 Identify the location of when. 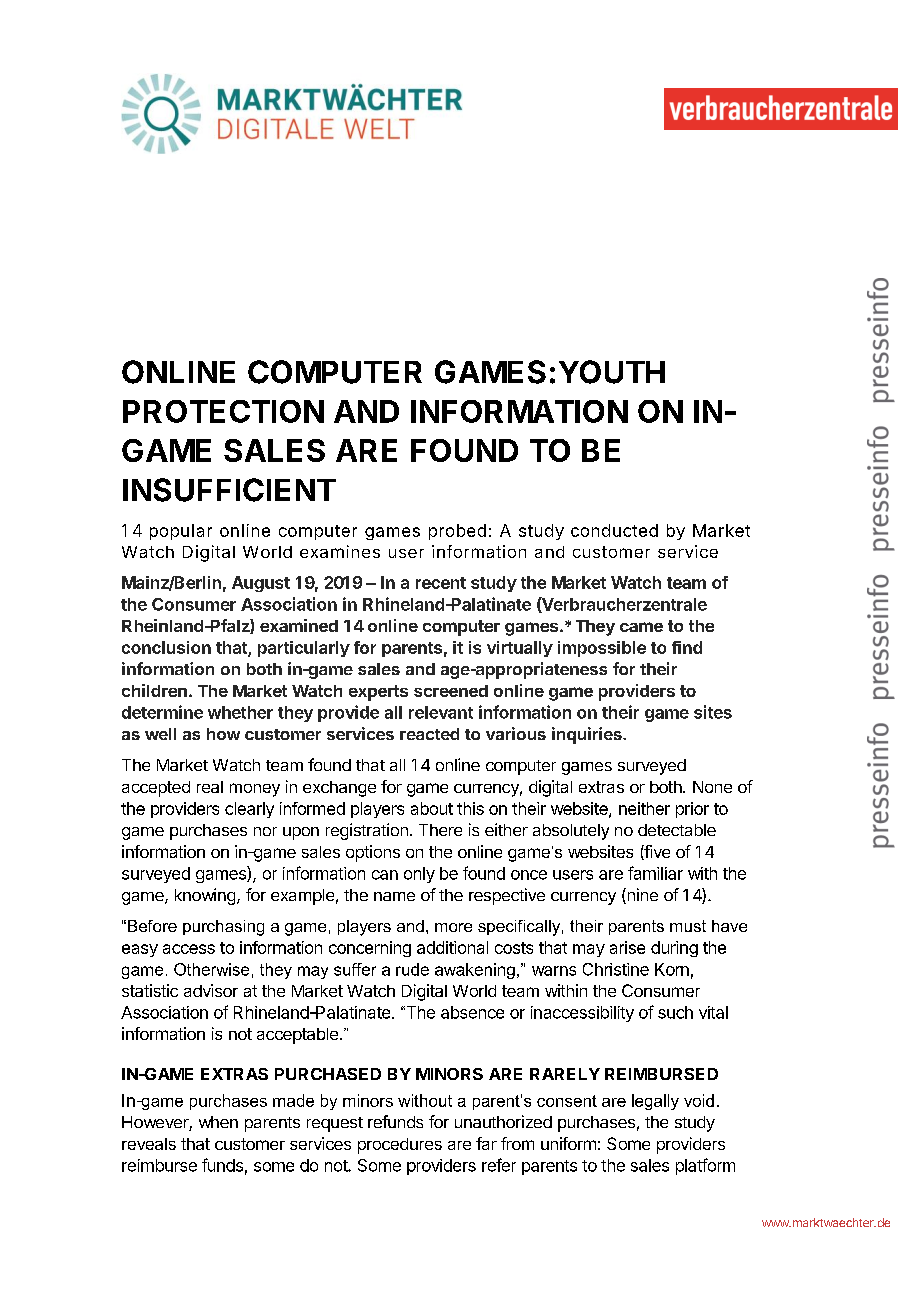
(218, 1122).
